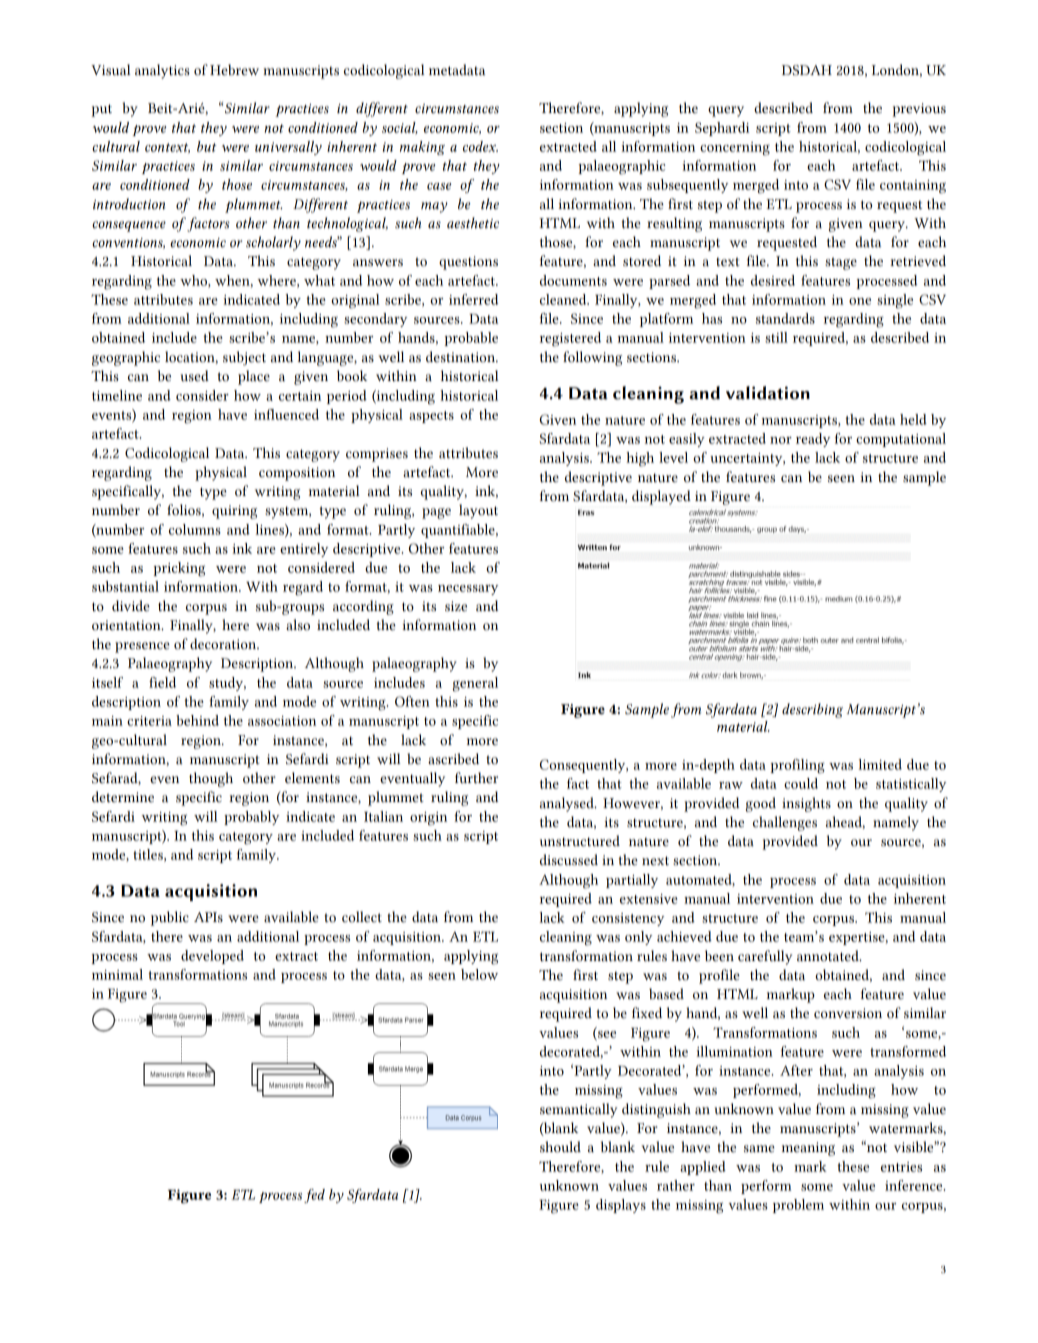 The image size is (1038, 1343). I want to click on Hebrew, so click(234, 70).
